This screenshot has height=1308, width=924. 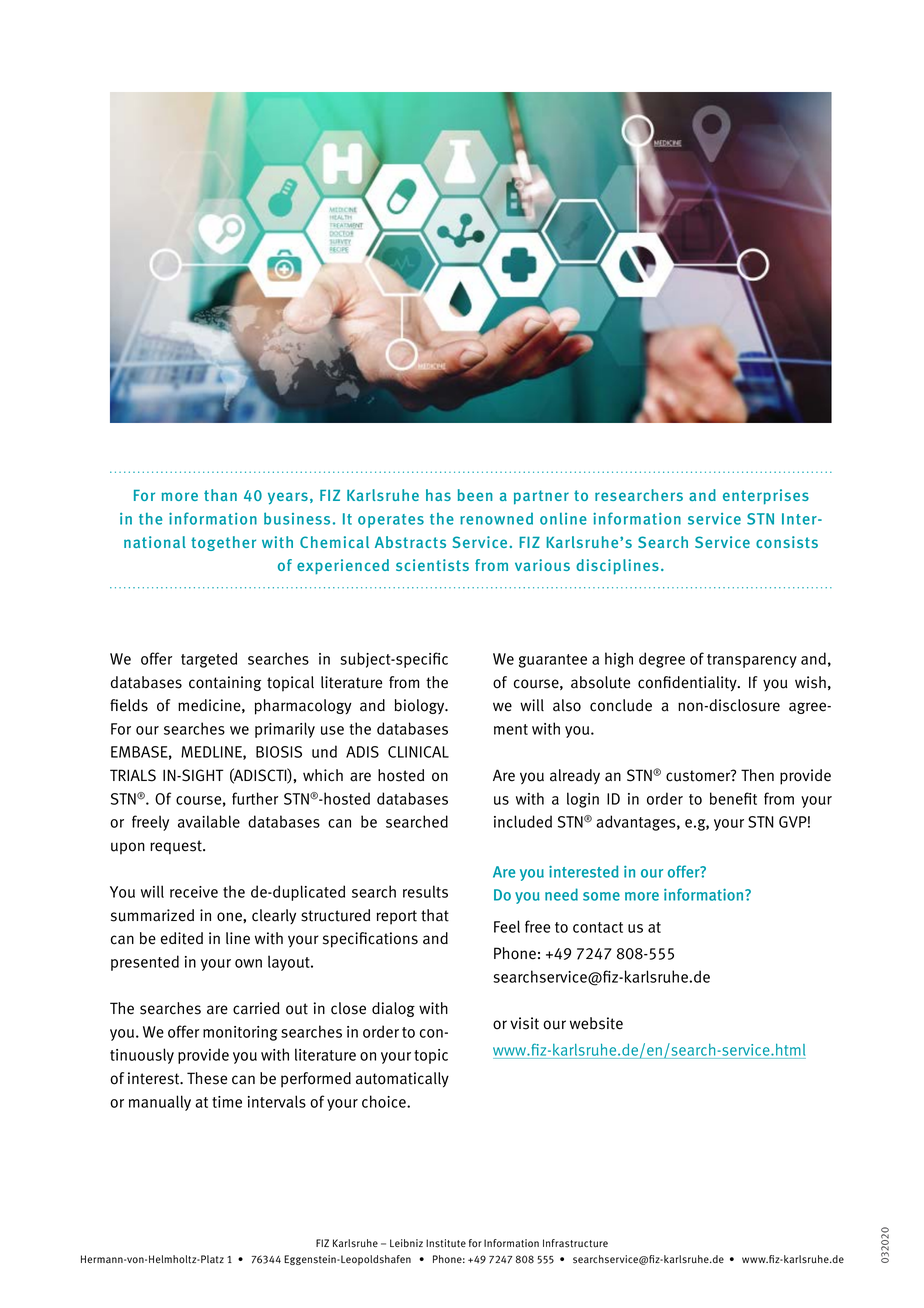 What do you see at coordinates (596, 1023) in the screenshot?
I see `website` at bounding box center [596, 1023].
